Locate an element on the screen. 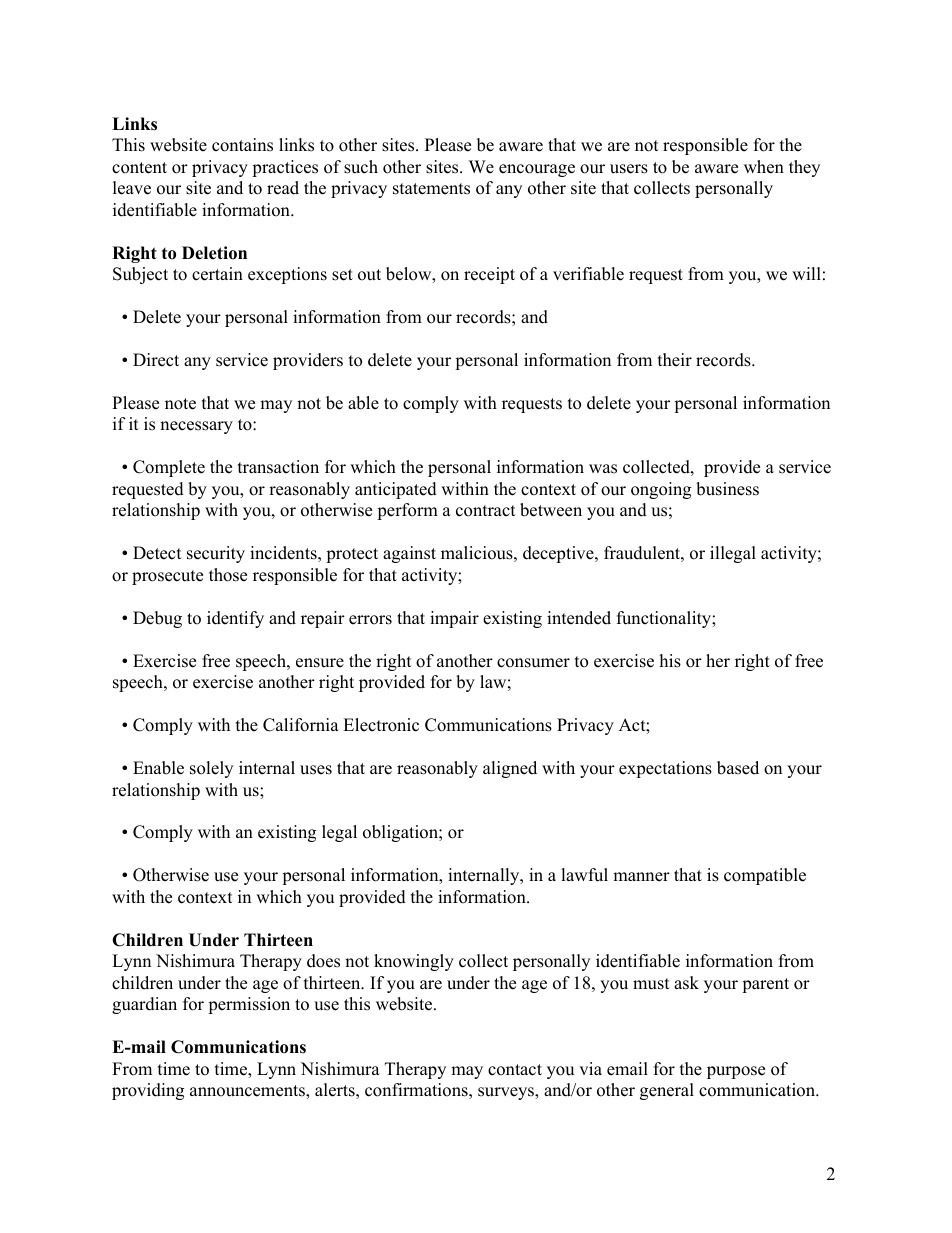  based is located at coordinates (738, 768).
